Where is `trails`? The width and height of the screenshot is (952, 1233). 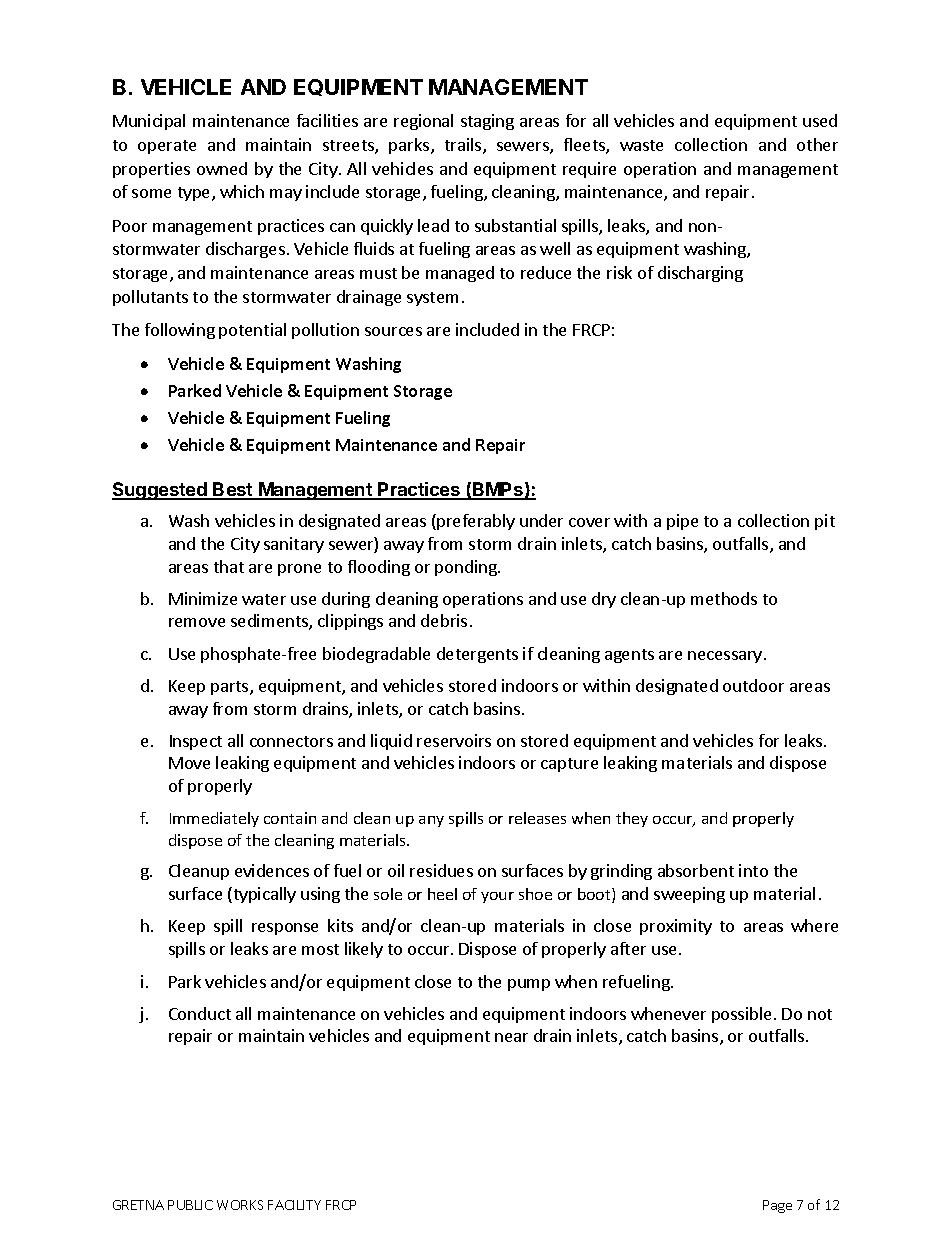 trails is located at coordinates (464, 146).
